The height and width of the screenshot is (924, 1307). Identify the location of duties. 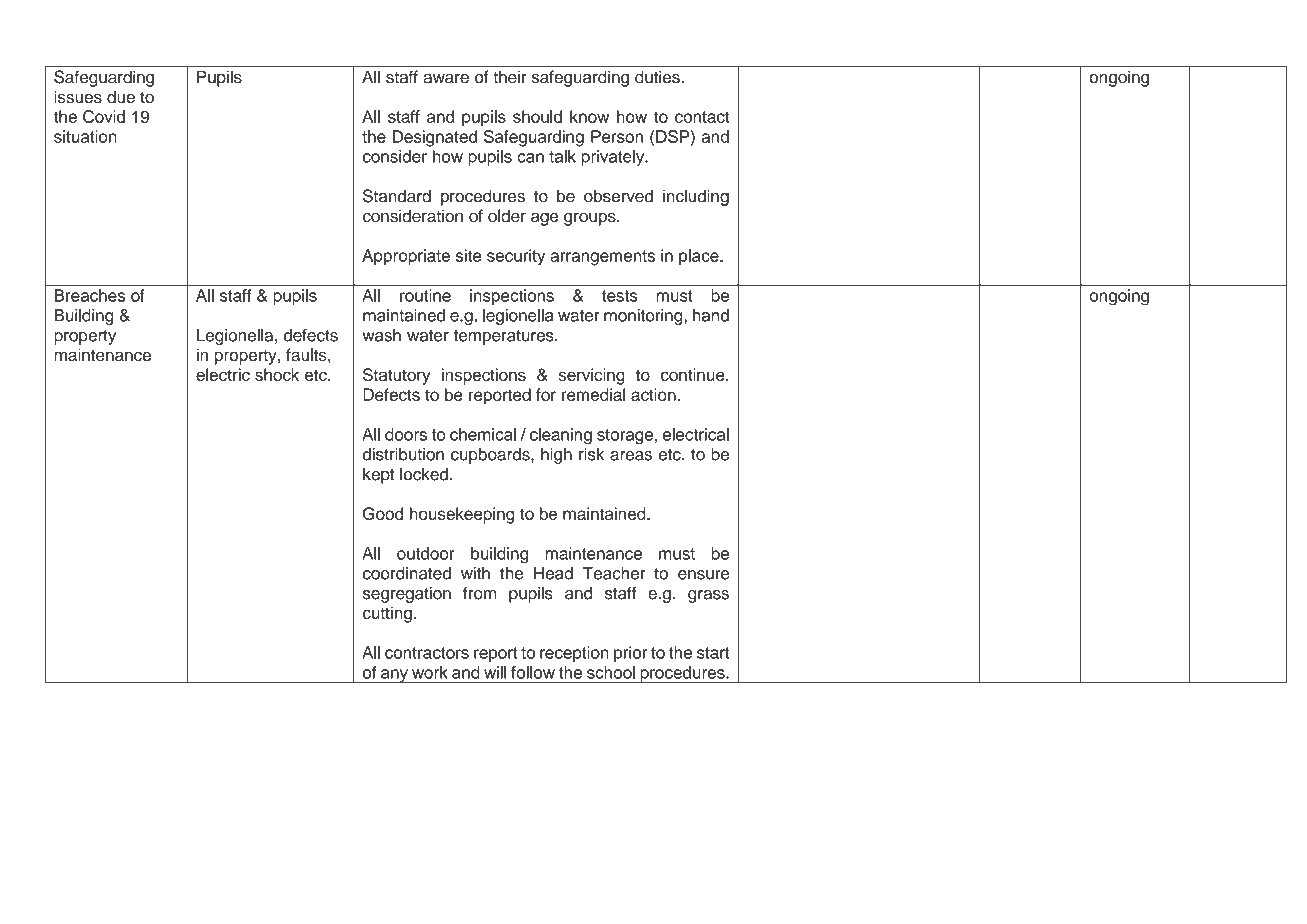
(658, 77).
